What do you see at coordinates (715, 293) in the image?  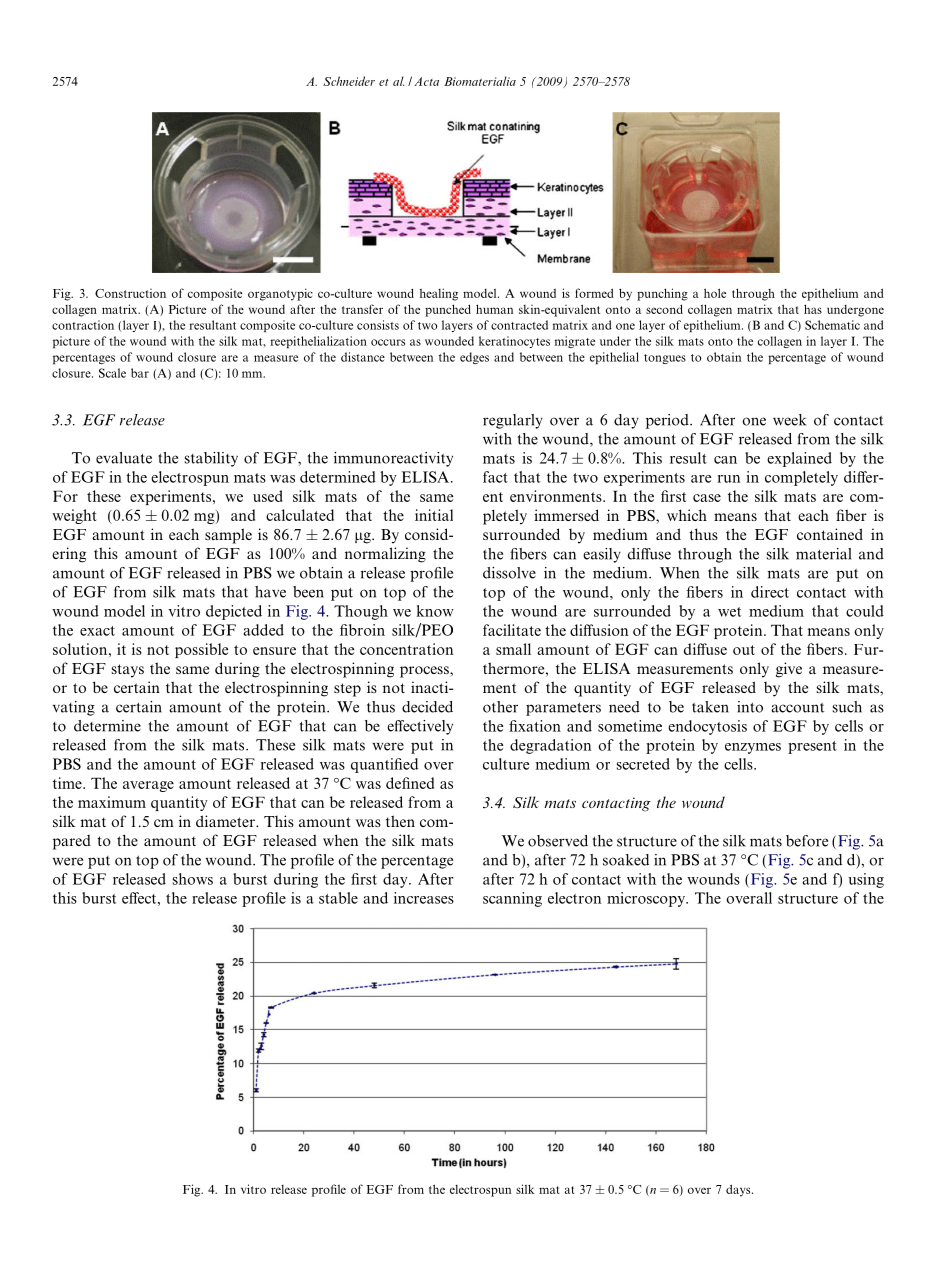 I see `hole` at bounding box center [715, 293].
